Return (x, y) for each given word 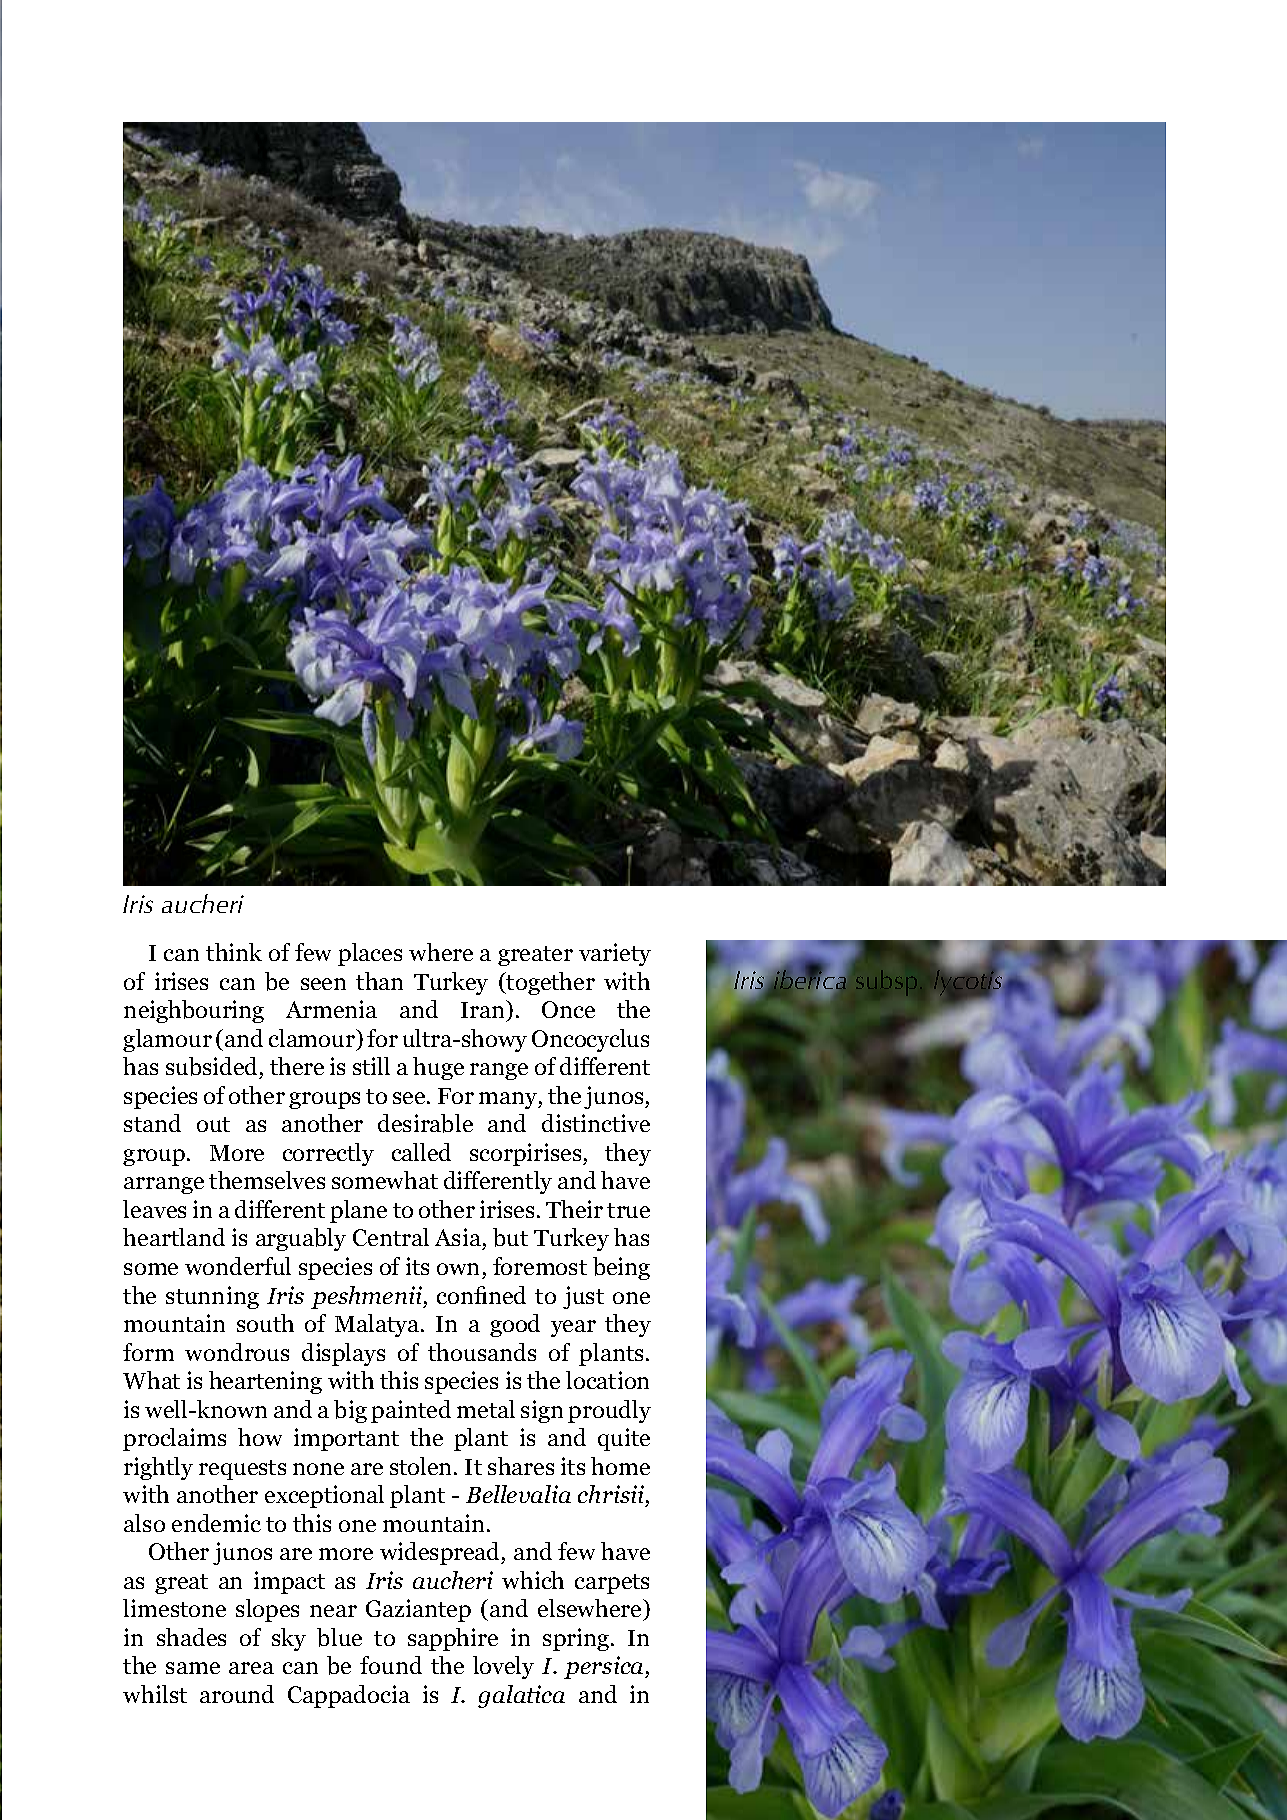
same (193, 1668)
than (379, 981)
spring (577, 1639)
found (391, 1665)
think (234, 952)
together (550, 983)
